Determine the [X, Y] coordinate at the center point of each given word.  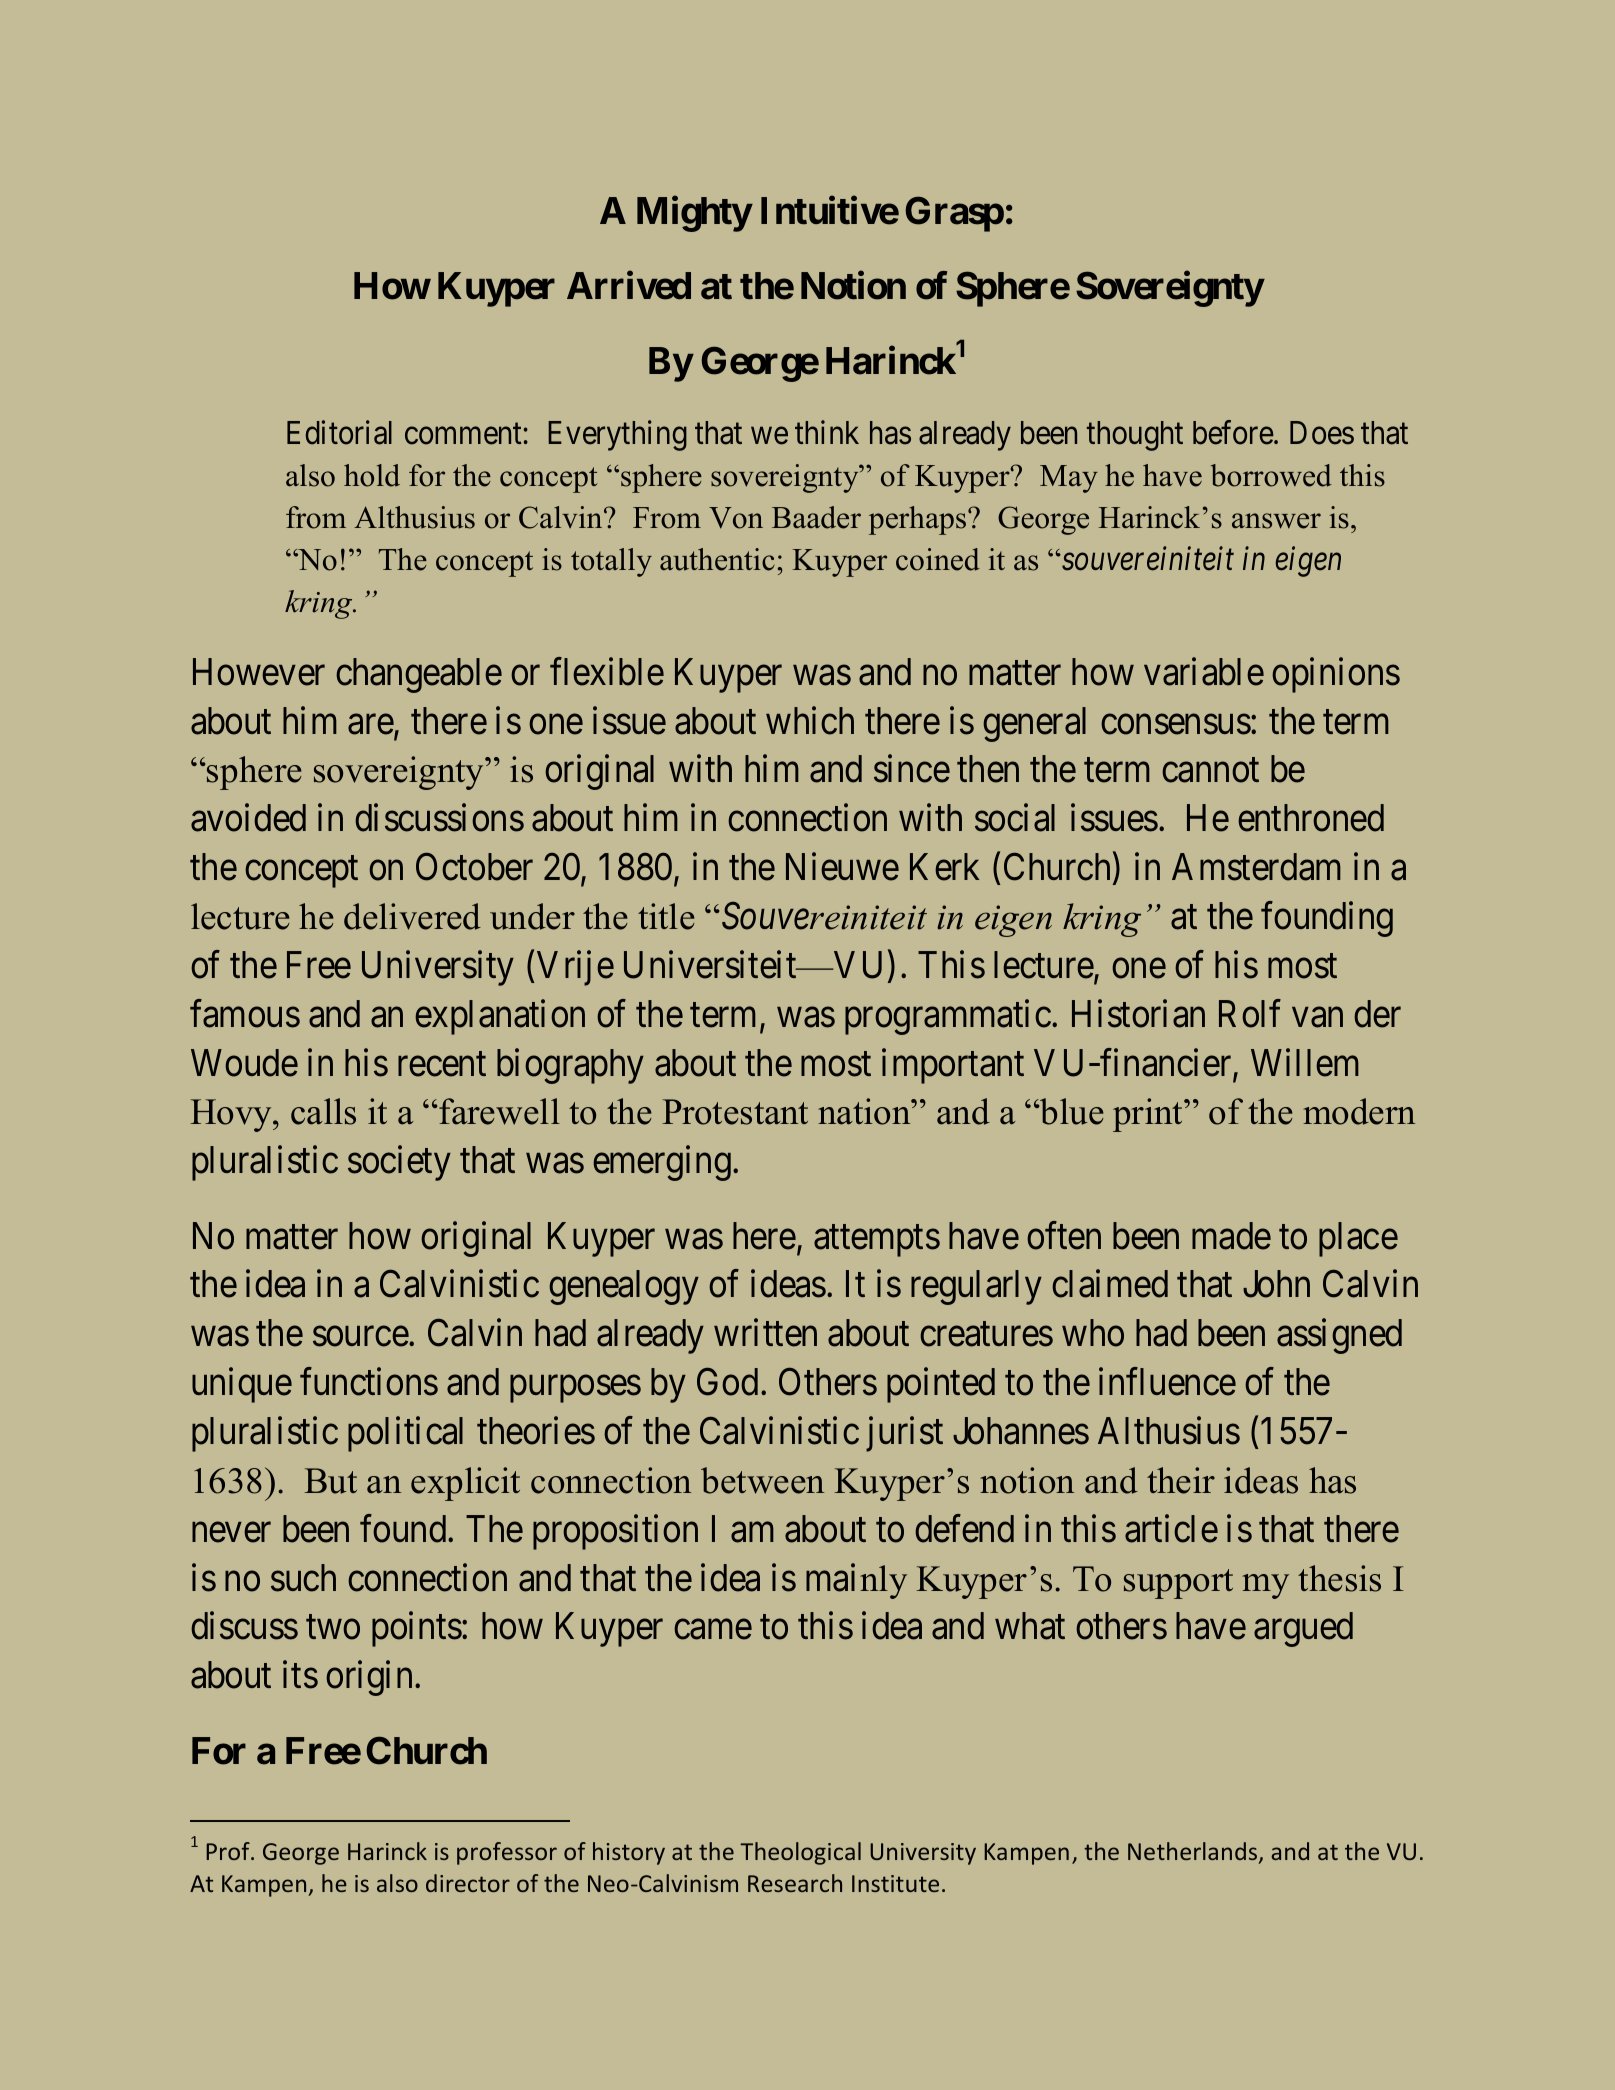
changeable [419, 675]
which [810, 720]
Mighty [694, 214]
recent [442, 1064]
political [405, 1434]
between [762, 1480]
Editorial [339, 433]
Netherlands [1194, 1853]
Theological [800, 1853]
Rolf [1250, 1013]
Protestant [735, 1112]
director [468, 1883]
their [1181, 1480]
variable [1204, 671]
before [1233, 433]
